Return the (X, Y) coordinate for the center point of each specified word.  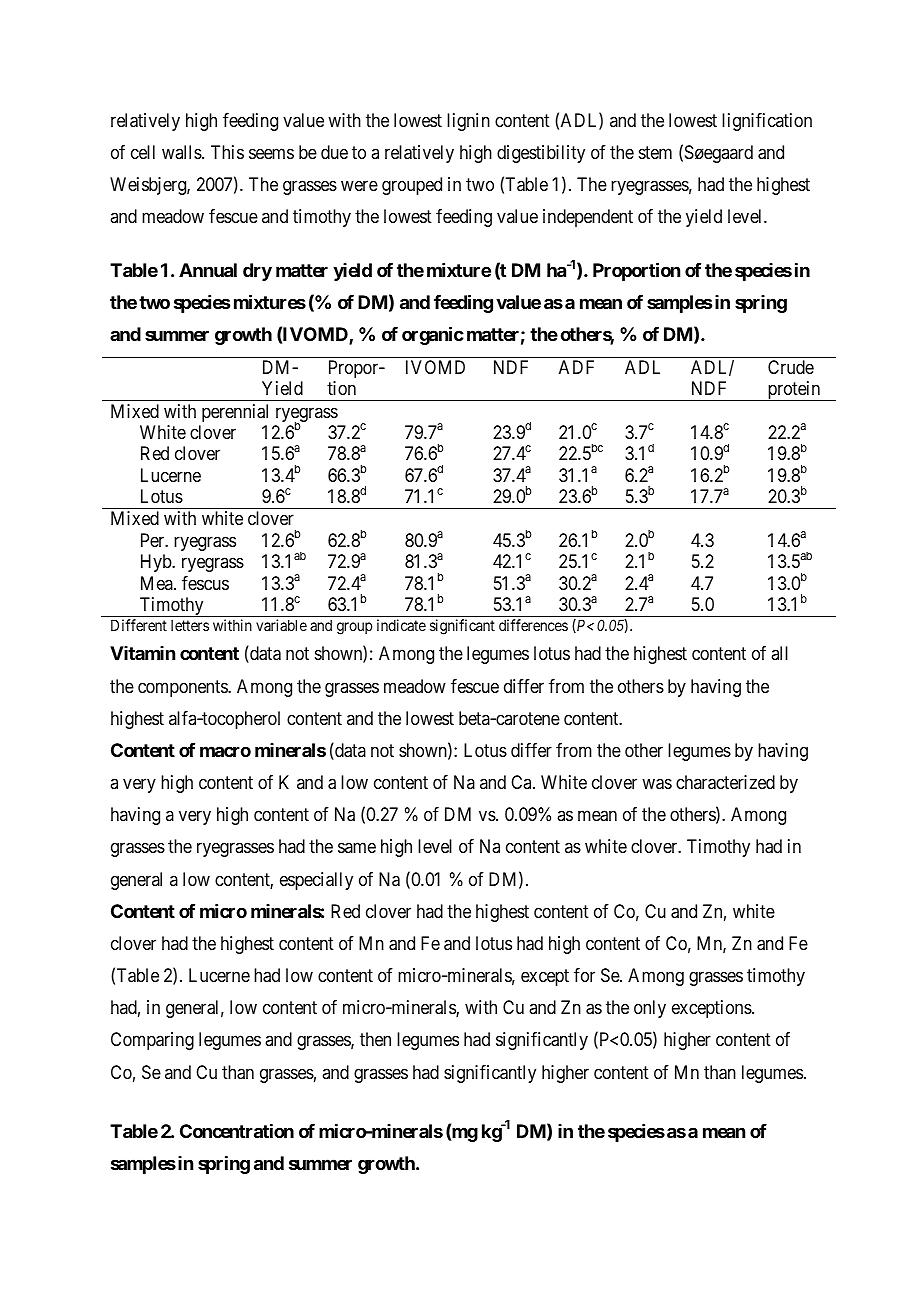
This (227, 152)
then (375, 1039)
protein (794, 391)
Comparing (152, 1041)
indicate (401, 625)
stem (655, 152)
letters (190, 625)
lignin (468, 122)
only (650, 1009)
